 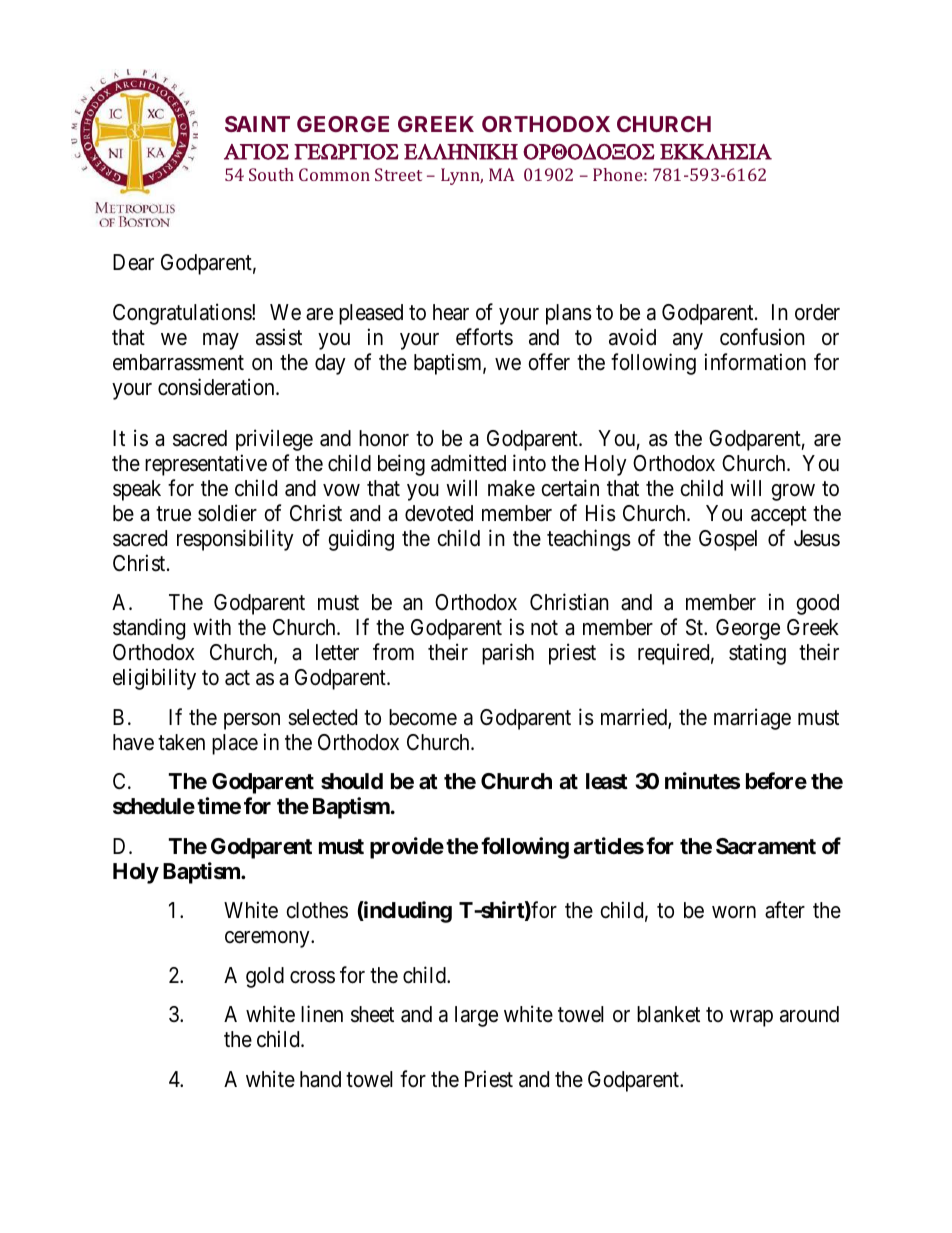 I want to click on Street, so click(x=398, y=174).
